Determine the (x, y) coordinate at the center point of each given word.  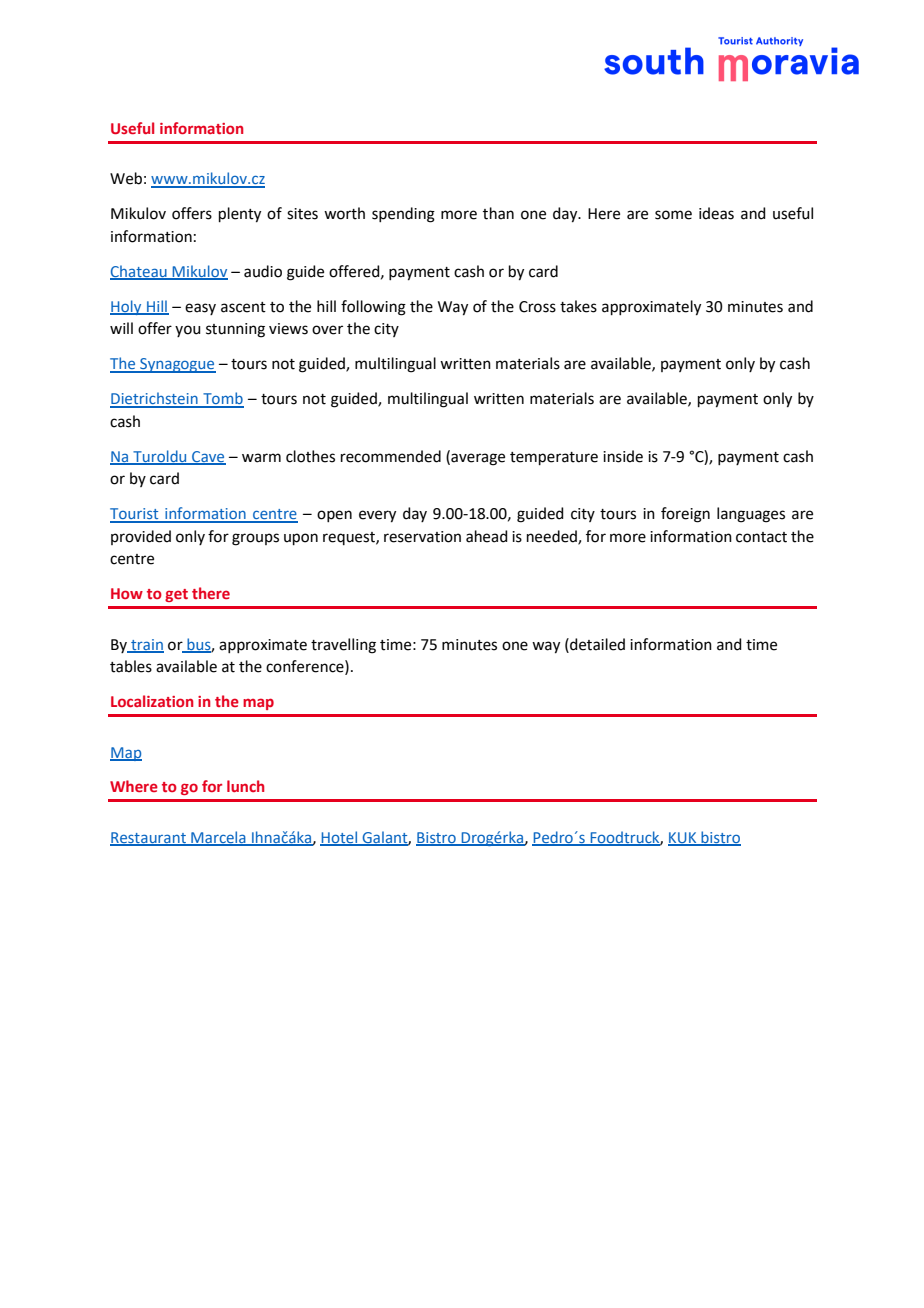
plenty (240, 215)
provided (141, 537)
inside (623, 456)
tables (131, 666)
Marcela (218, 838)
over (327, 330)
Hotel (340, 838)
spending (403, 215)
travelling (343, 646)
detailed (596, 644)
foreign (685, 515)
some (673, 215)
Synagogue (177, 365)
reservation (422, 537)
